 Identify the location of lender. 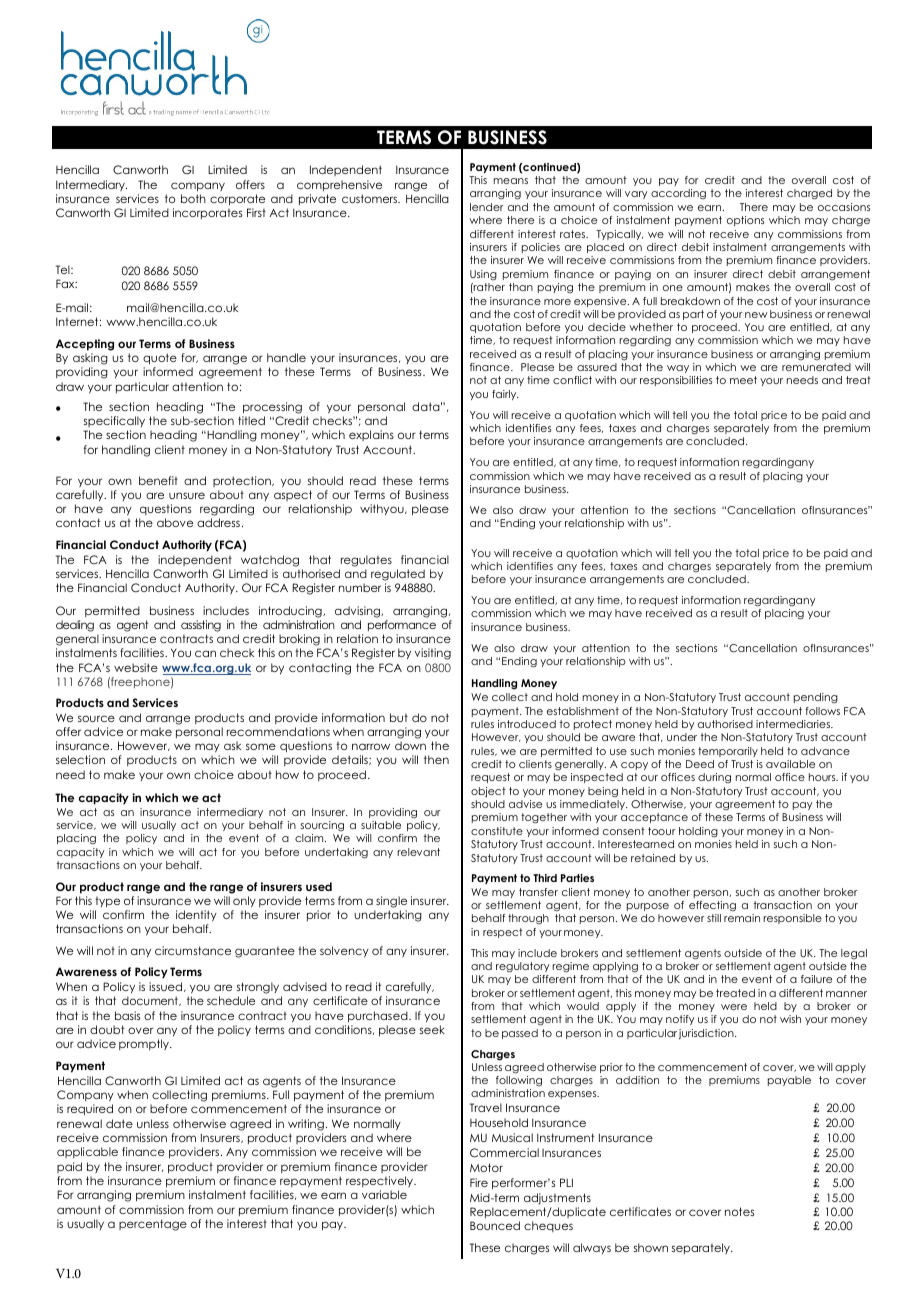
(486, 207).
